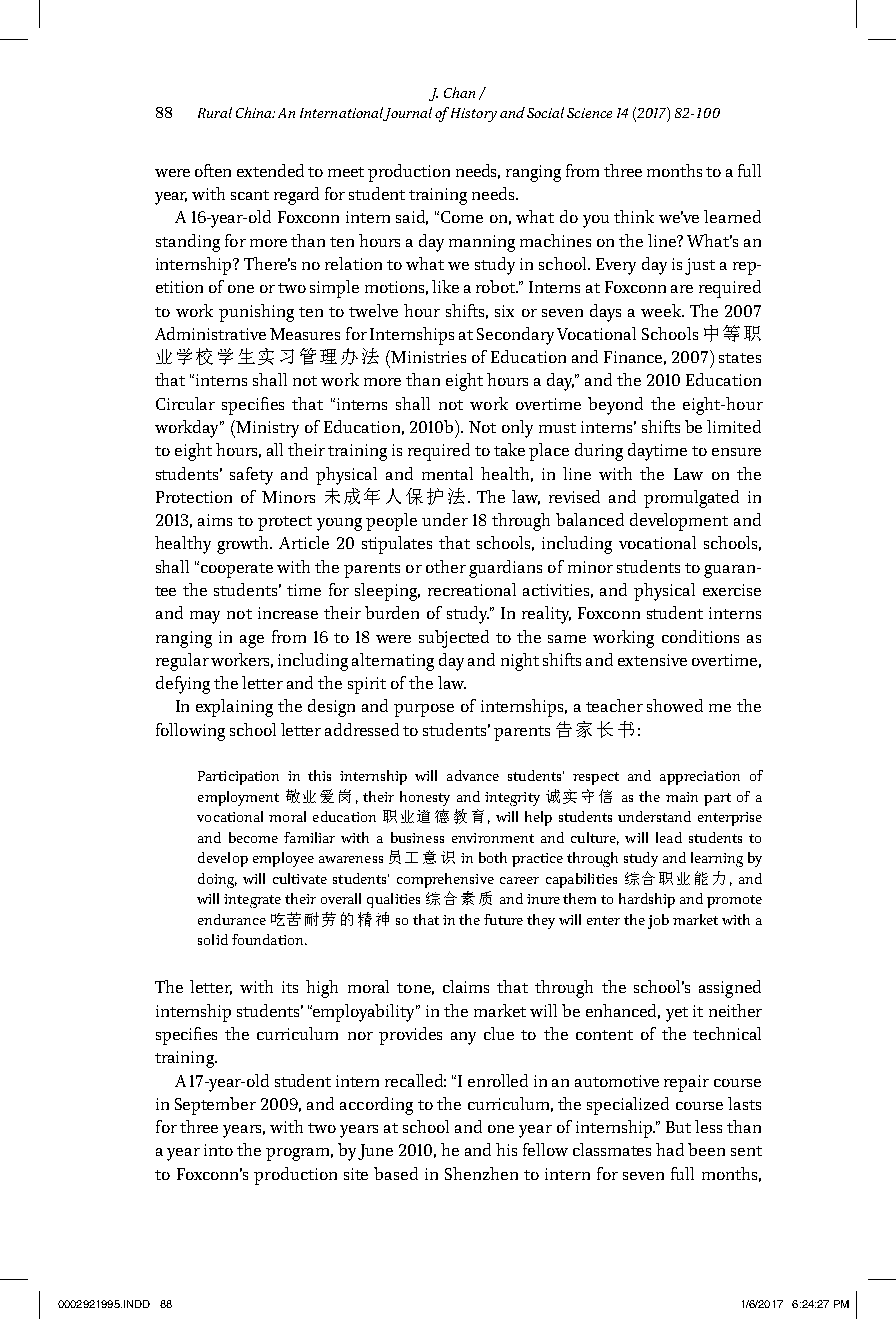  Describe the element at coordinates (474, 115) in the document. I see `History` at that location.
